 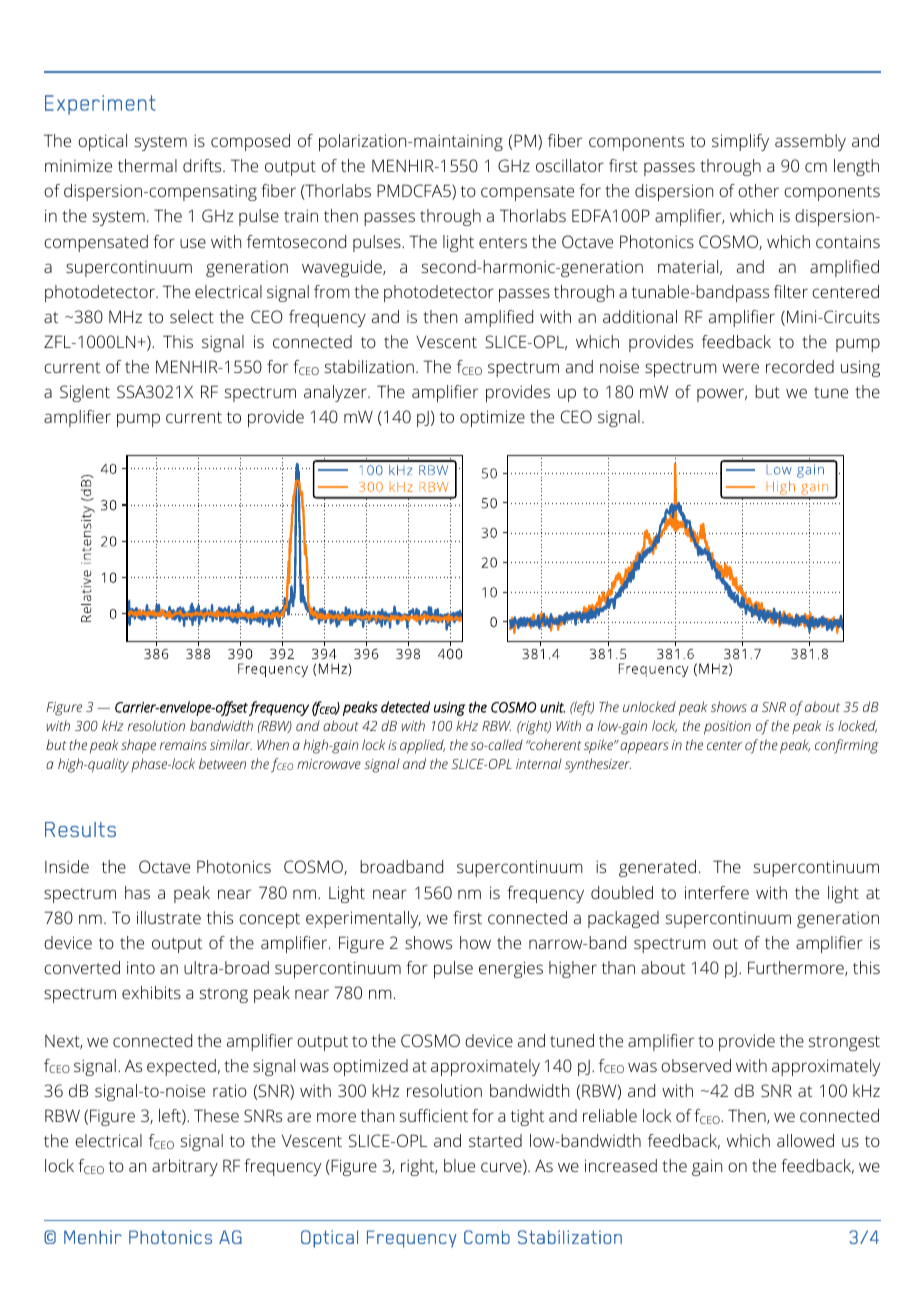 What do you see at coordinates (503, 242) in the screenshot?
I see `enters` at bounding box center [503, 242].
